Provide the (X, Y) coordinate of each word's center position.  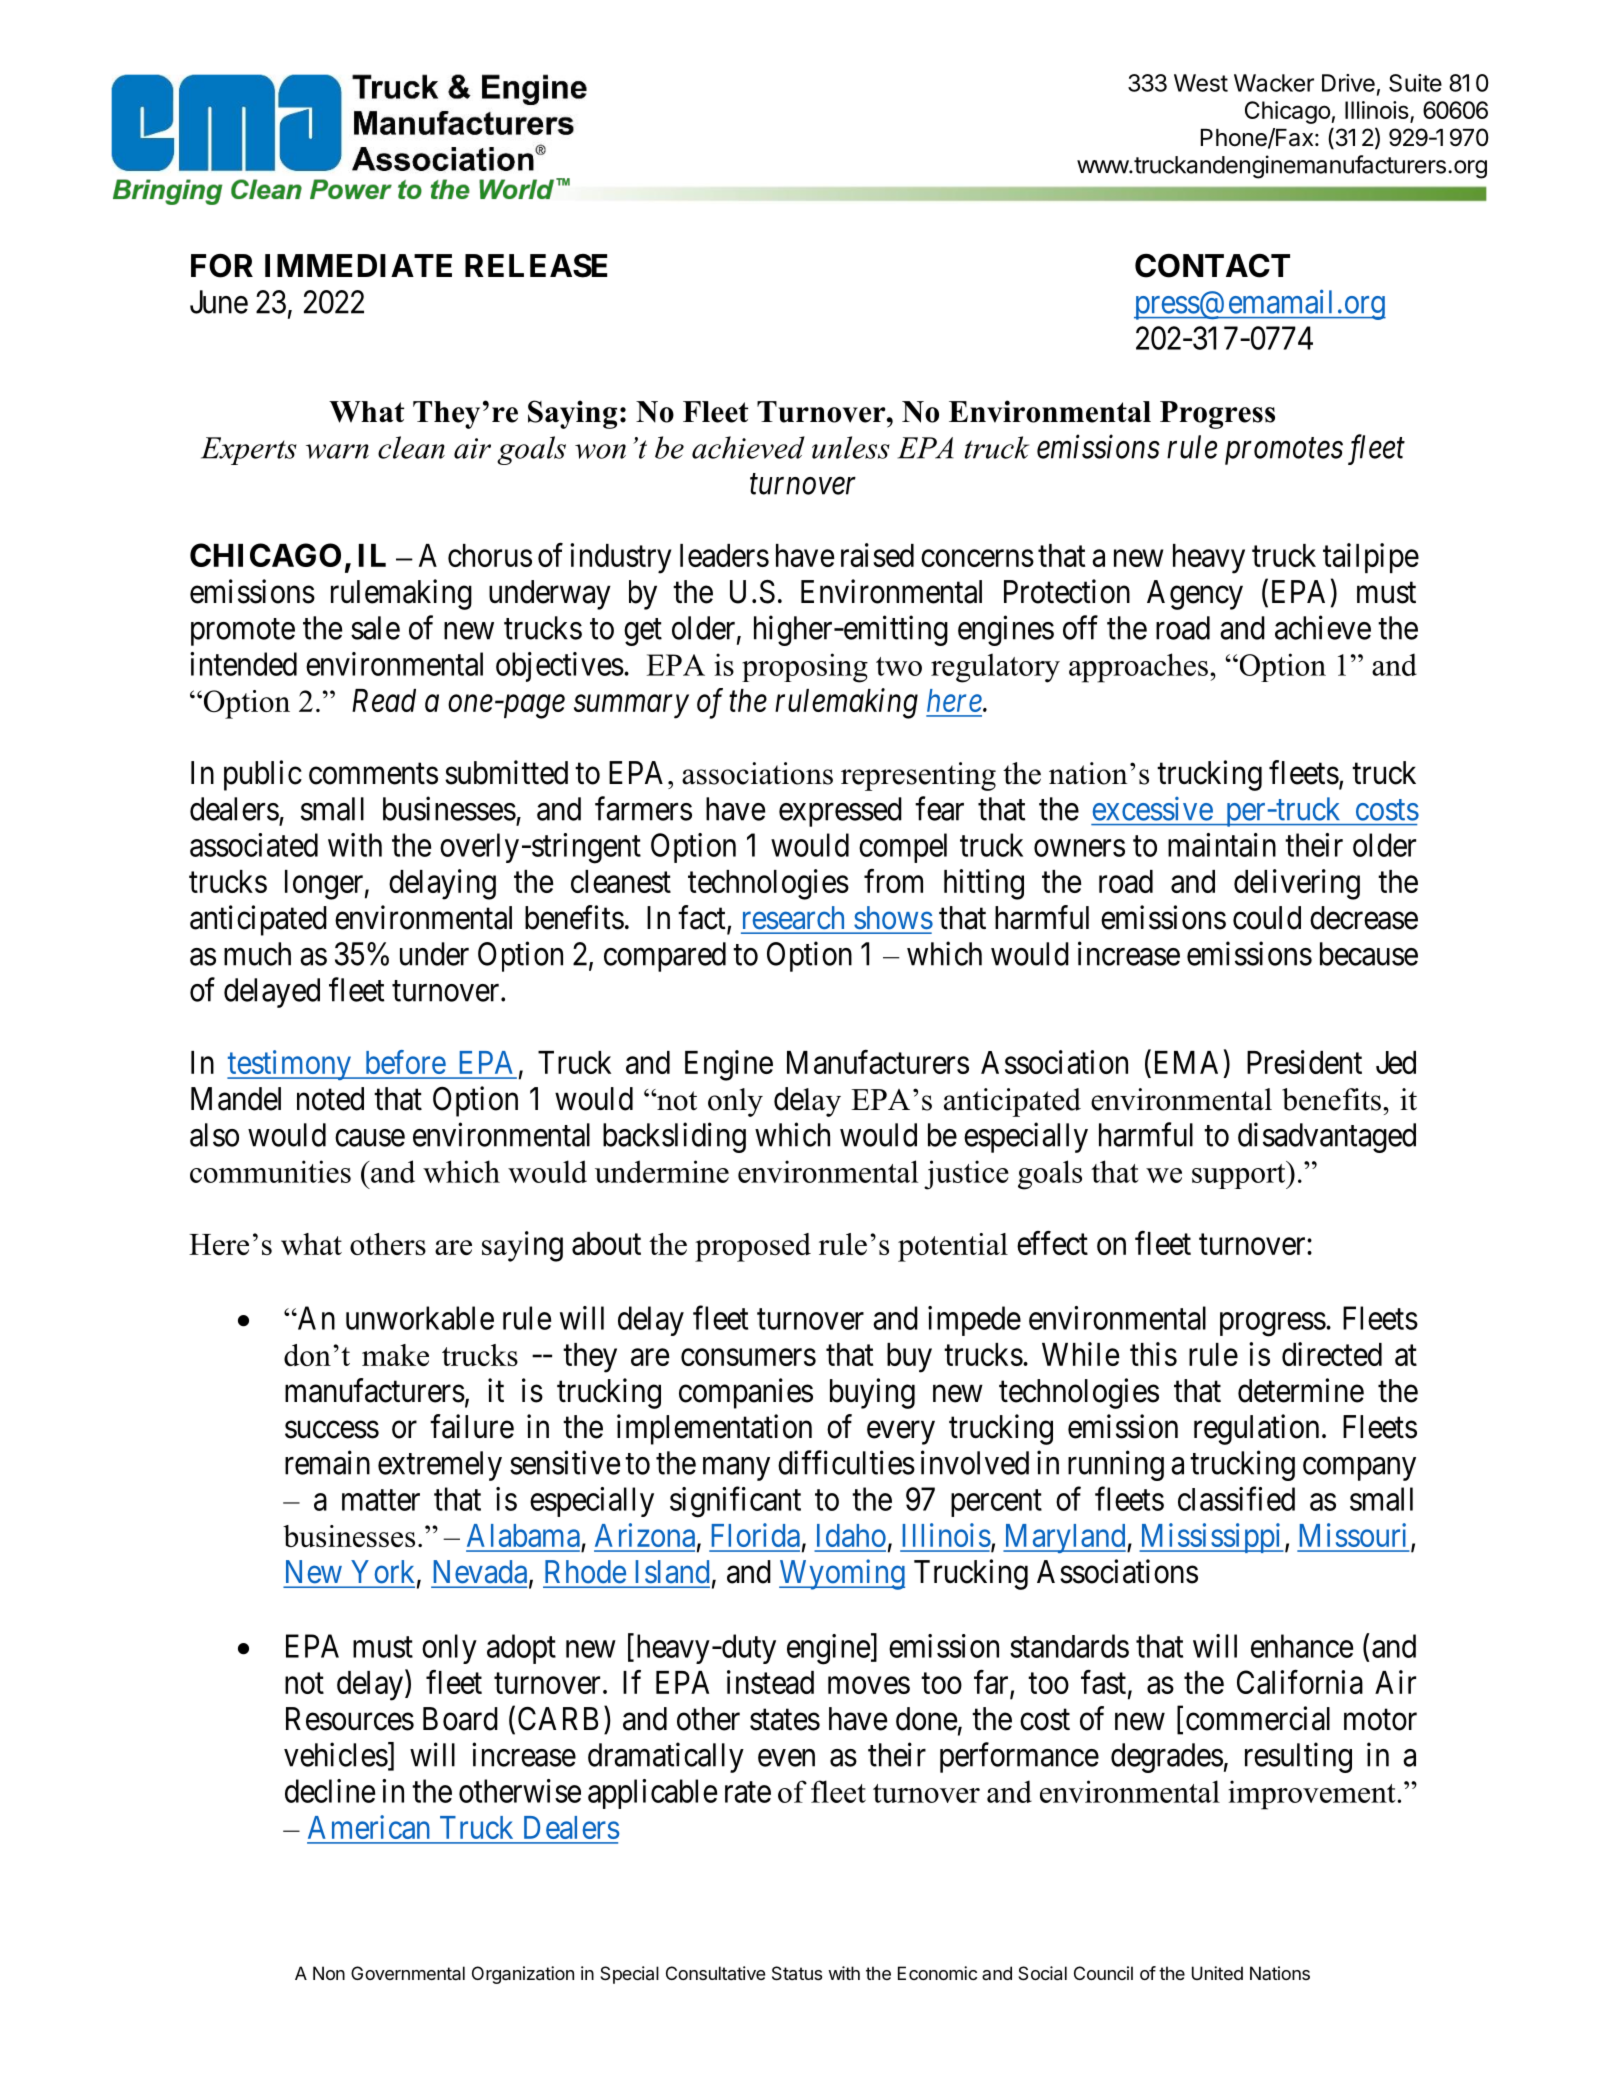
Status (797, 1973)
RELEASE (536, 266)
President (1304, 1062)
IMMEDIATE (358, 265)
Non (329, 1973)
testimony (290, 1065)
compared (665, 957)
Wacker (1274, 83)
